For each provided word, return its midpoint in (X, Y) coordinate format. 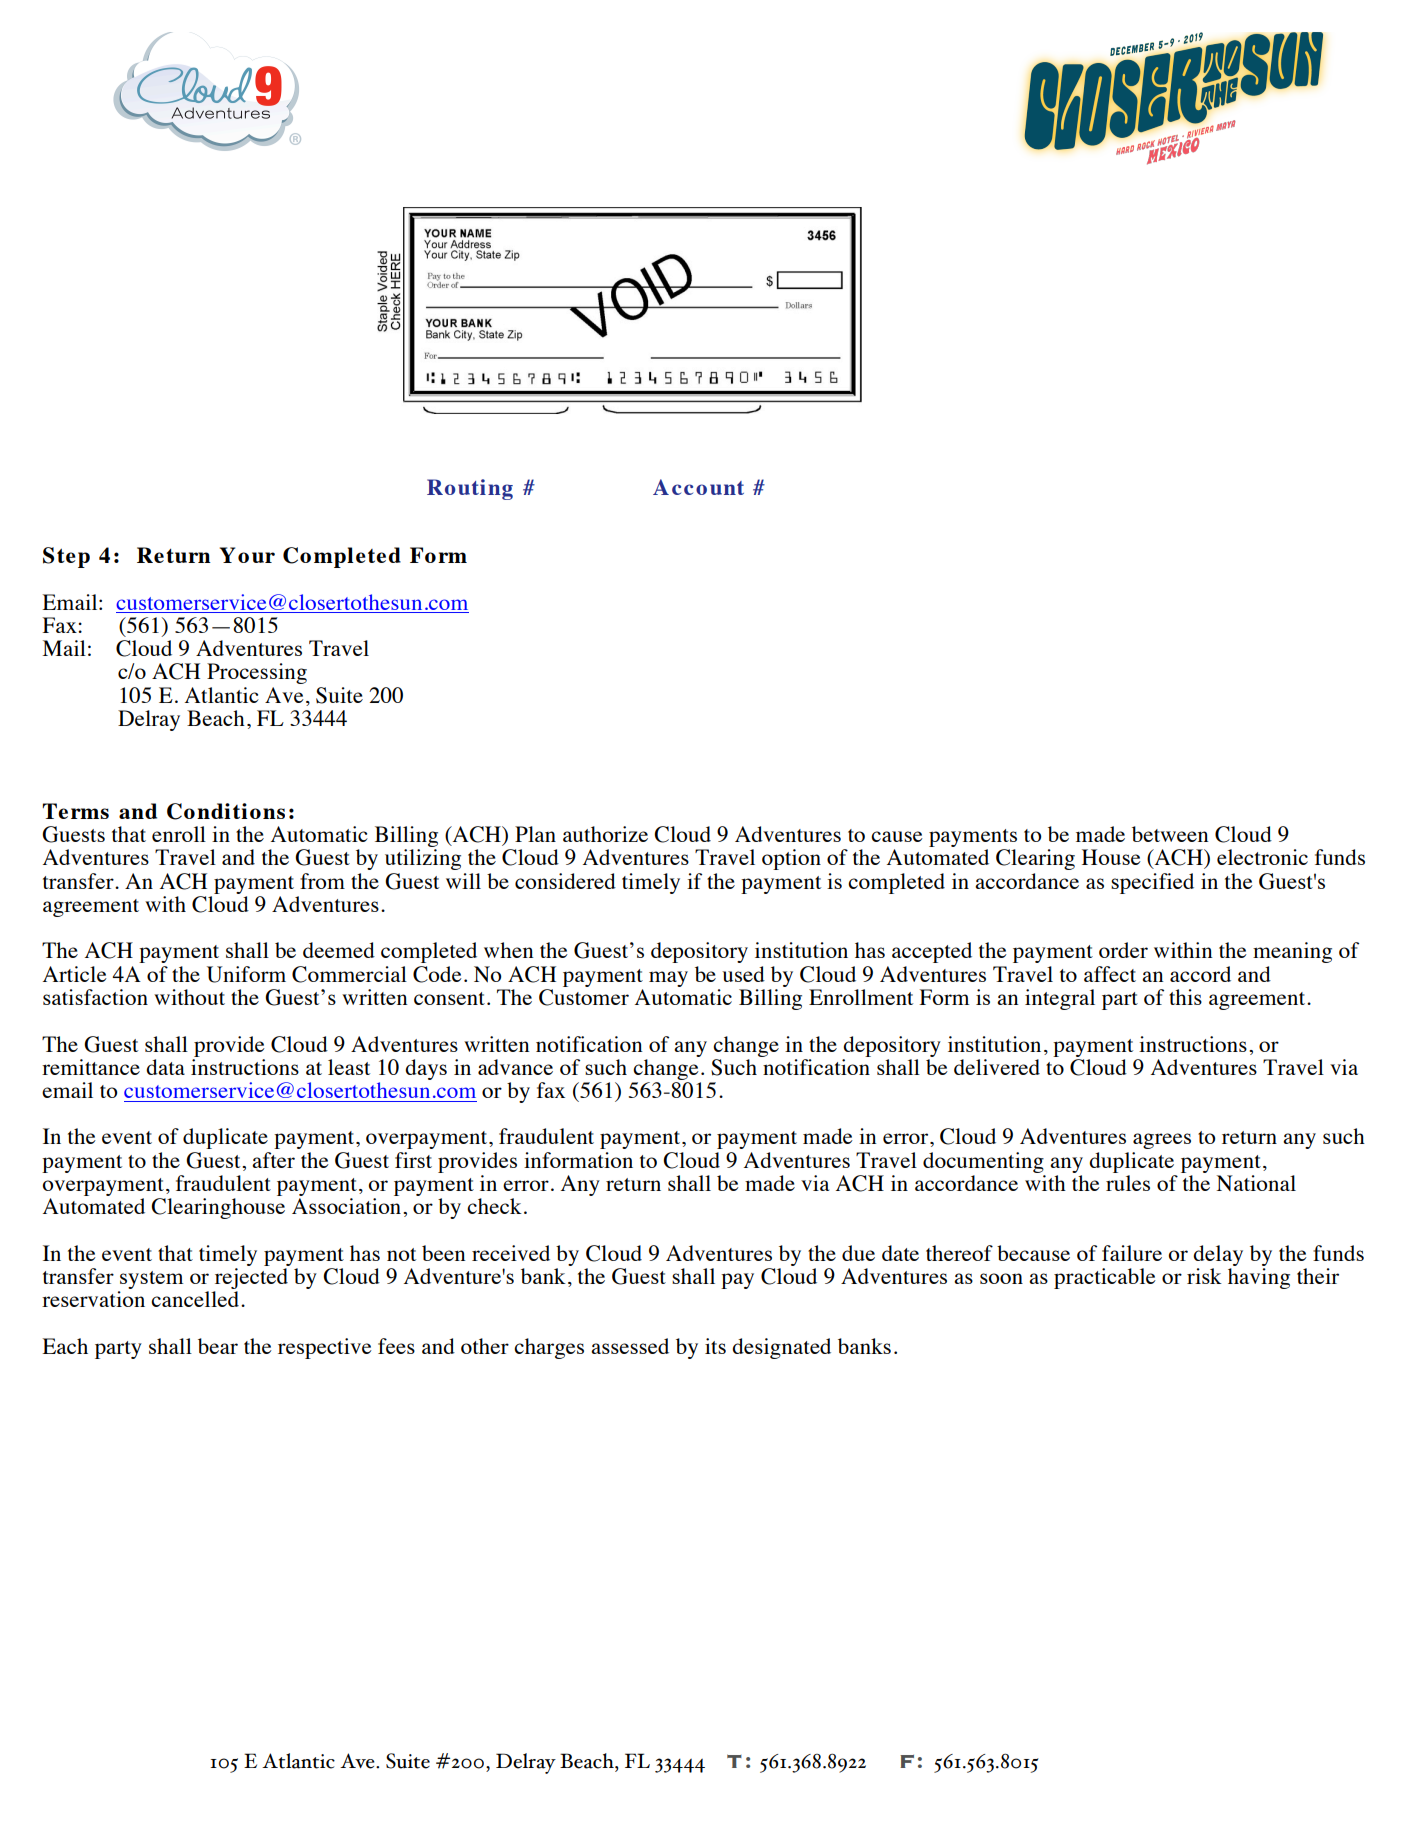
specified (1152, 883)
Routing (470, 489)
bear (218, 1346)
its (715, 1346)
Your (247, 555)
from (322, 881)
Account (698, 487)
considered (565, 881)
